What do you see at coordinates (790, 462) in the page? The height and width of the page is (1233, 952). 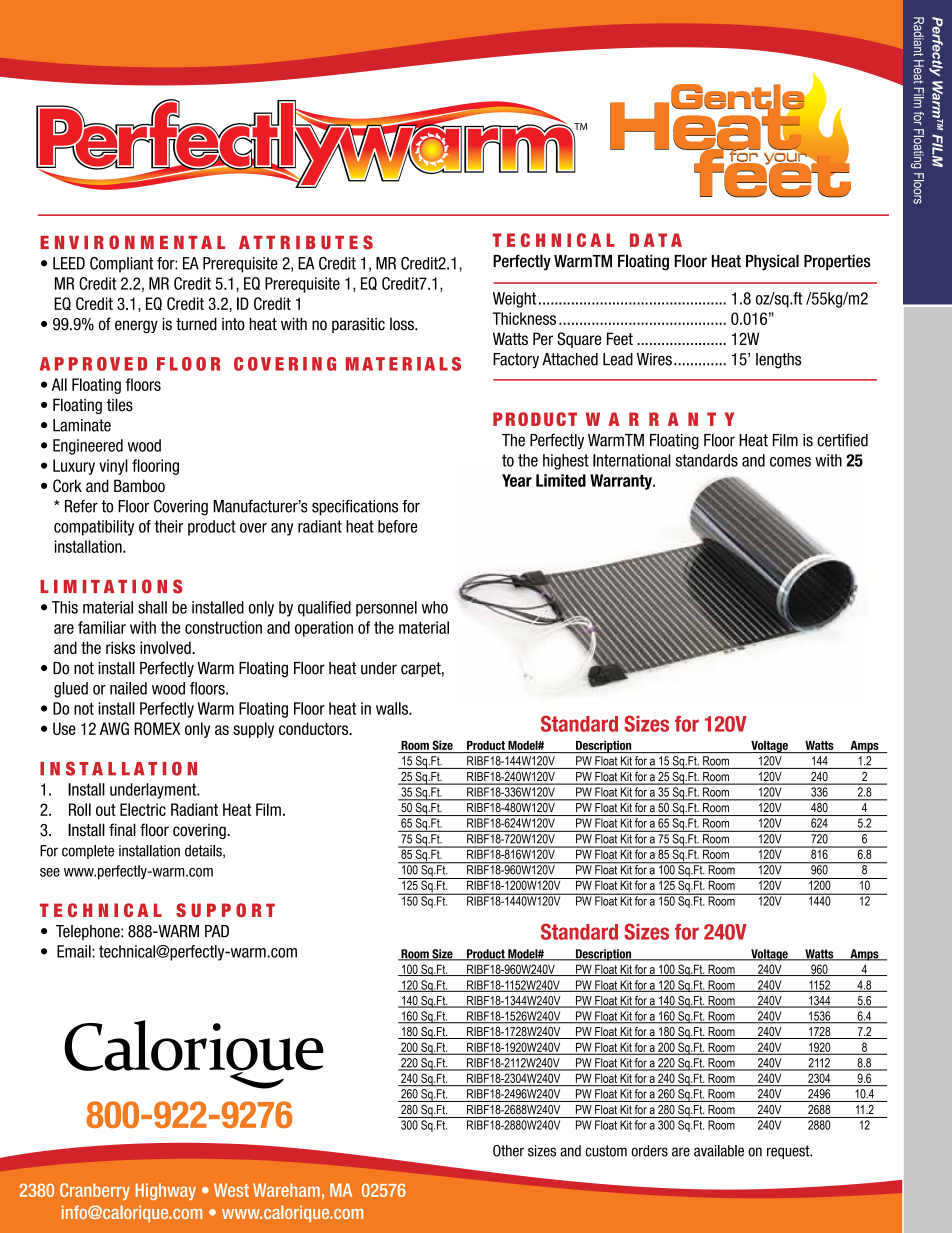 I see `comes` at bounding box center [790, 462].
